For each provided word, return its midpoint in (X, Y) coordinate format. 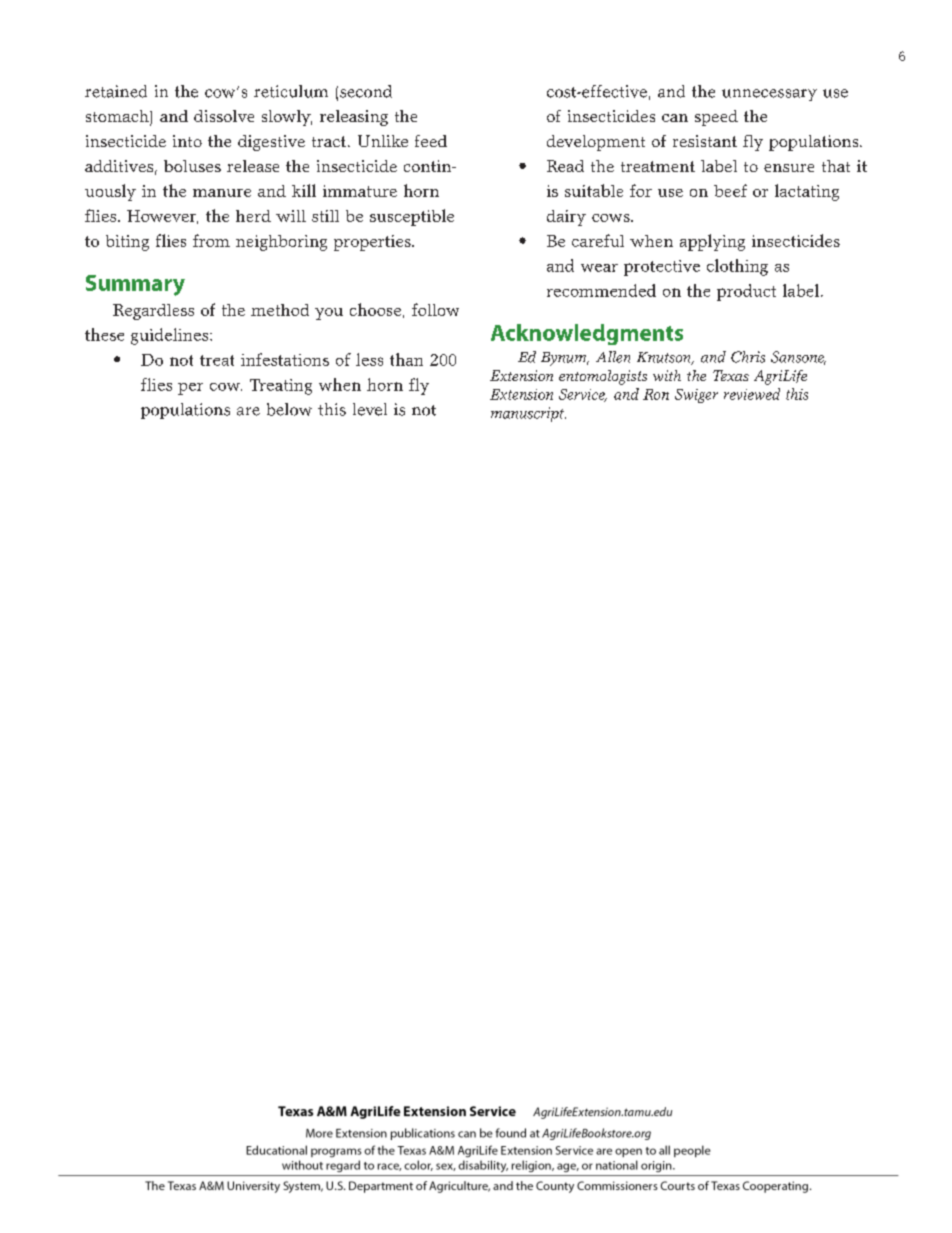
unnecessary (769, 95)
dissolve (224, 116)
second (366, 91)
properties (373, 243)
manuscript (528, 414)
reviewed (752, 394)
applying (712, 242)
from (211, 240)
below (289, 409)
